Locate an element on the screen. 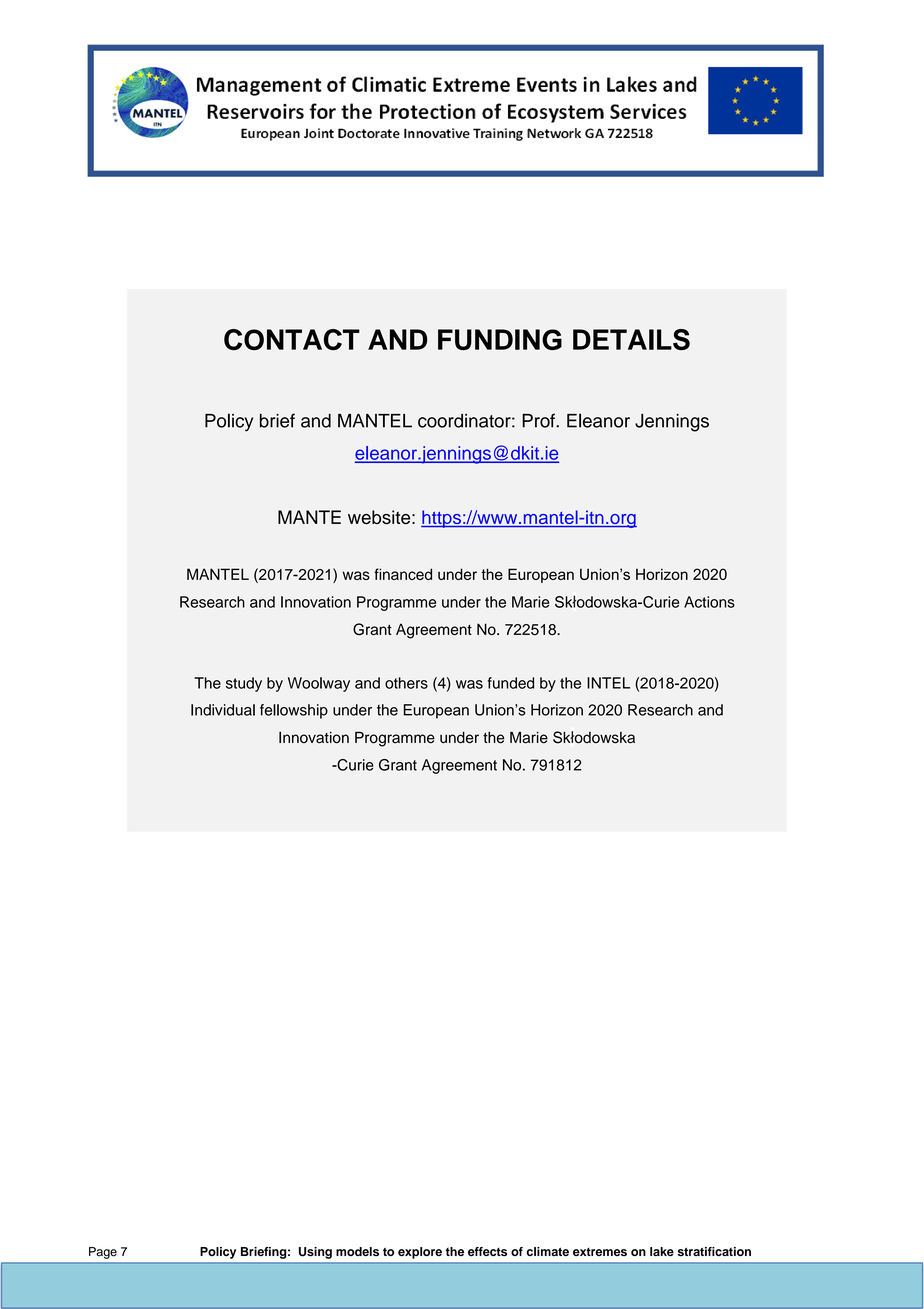 The width and height of the screenshot is (924, 1309). INTEL is located at coordinates (608, 683).
